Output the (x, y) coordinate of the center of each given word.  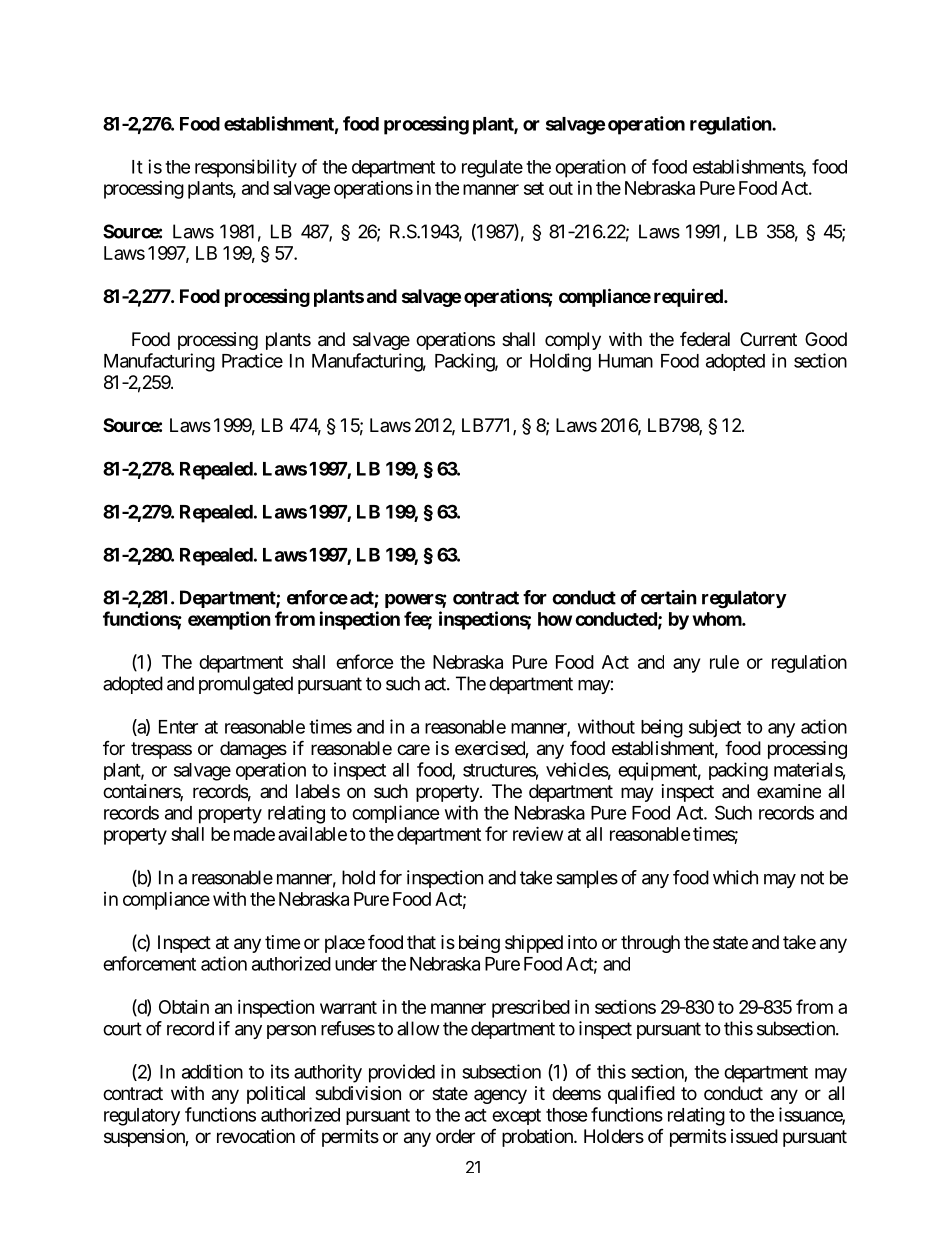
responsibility (246, 168)
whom (718, 619)
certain (669, 597)
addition (212, 1071)
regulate (492, 169)
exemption (229, 620)
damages (253, 750)
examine (789, 791)
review (538, 833)
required (689, 297)
